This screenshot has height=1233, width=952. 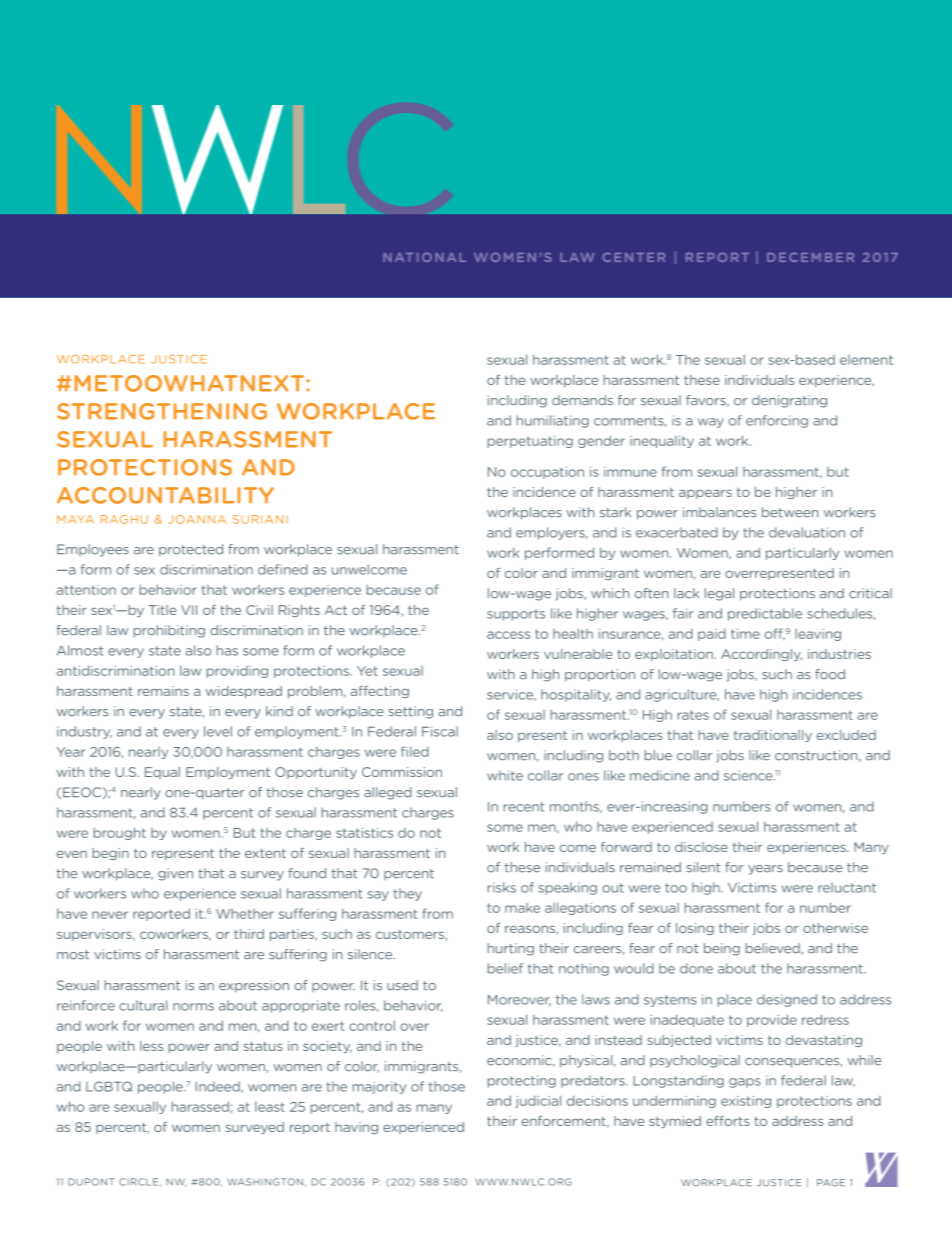 I want to click on silent, so click(x=703, y=867).
